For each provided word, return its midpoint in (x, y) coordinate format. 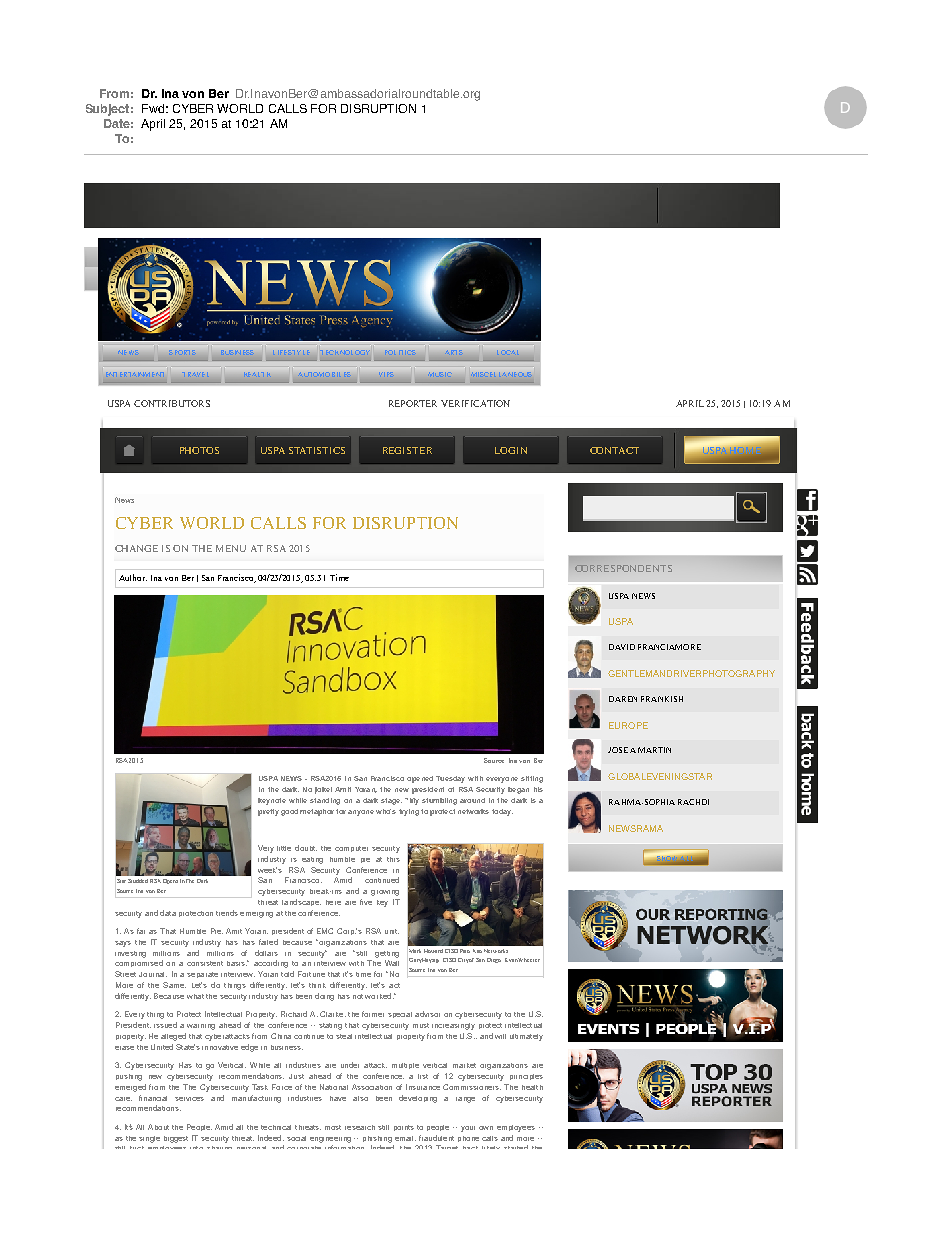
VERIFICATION (475, 403)
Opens (170, 881)
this (393, 859)
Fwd (153, 108)
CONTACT (614, 450)
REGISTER (407, 450)
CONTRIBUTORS (172, 403)
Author (133, 577)
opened (420, 779)
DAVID (622, 647)
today (502, 812)
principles (526, 1077)
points (404, 1128)
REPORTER (413, 403)
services (189, 1099)
